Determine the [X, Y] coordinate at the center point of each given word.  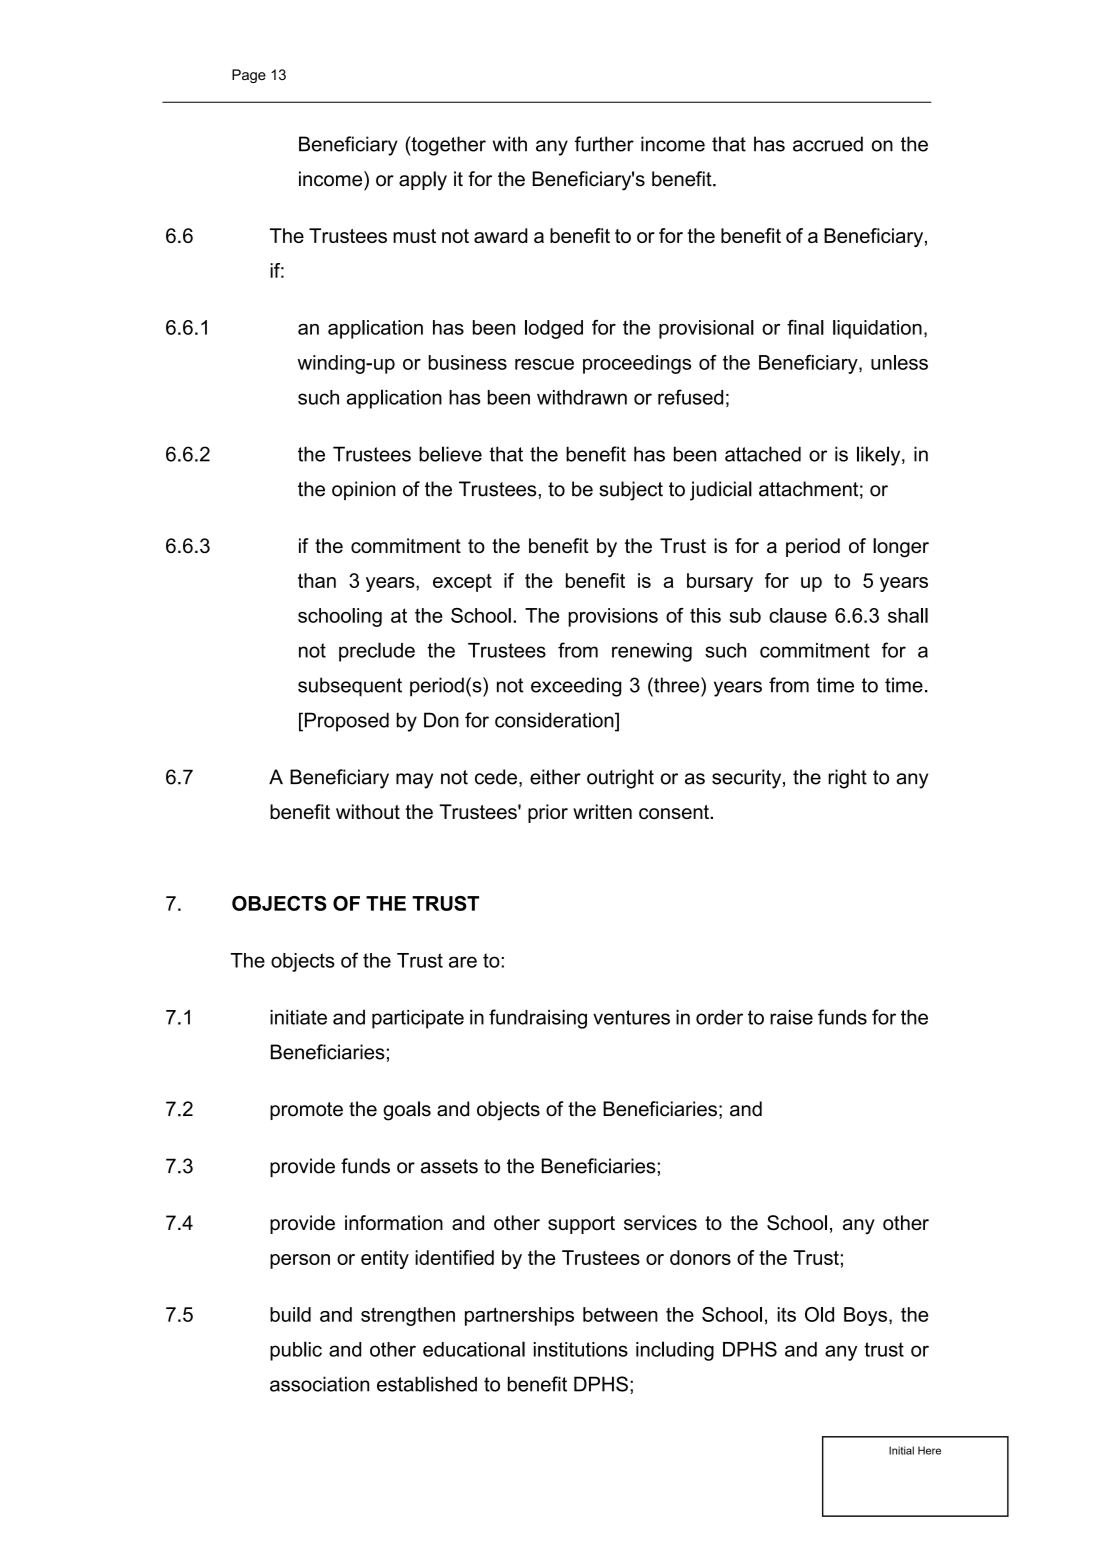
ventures [631, 1017]
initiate [298, 1017]
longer [901, 548]
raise [791, 1017]
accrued [828, 144]
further [604, 144]
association [319, 1384]
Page [249, 76]
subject [631, 491]
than [317, 580]
